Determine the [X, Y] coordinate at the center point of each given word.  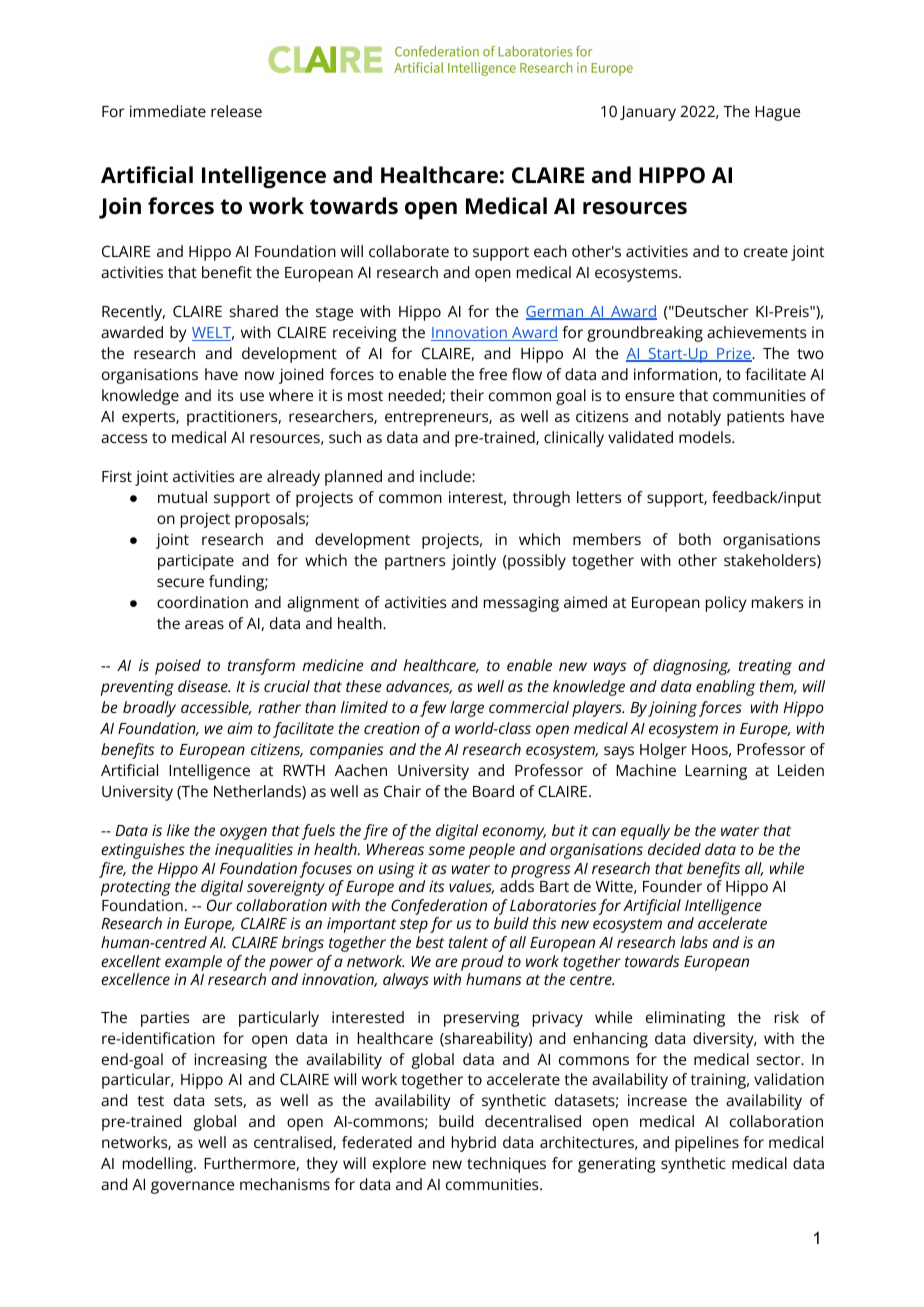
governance [192, 1187]
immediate [168, 111]
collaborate [409, 251]
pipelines [707, 1144]
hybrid [474, 1144]
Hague [777, 113]
